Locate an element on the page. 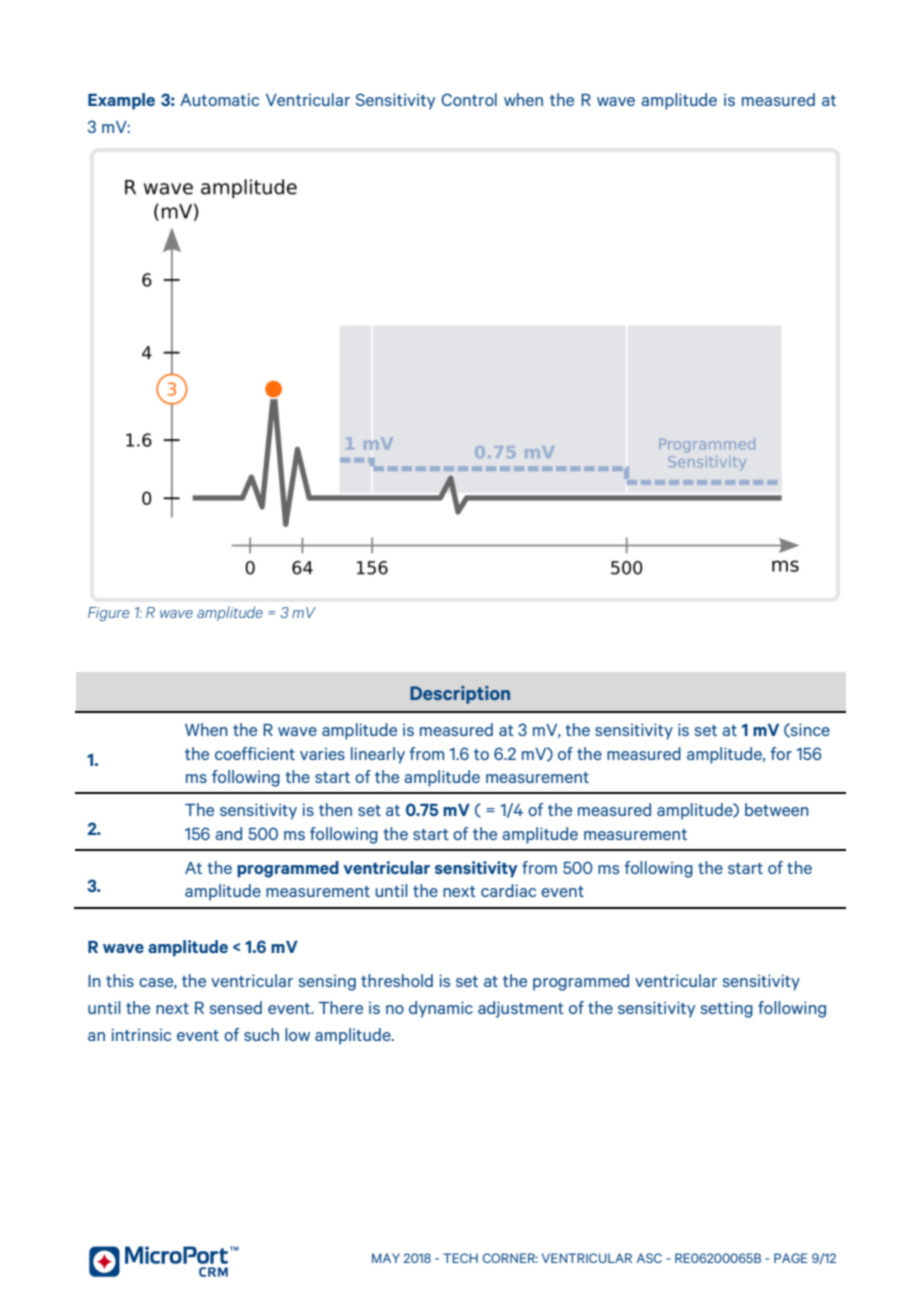  coefficient is located at coordinates (255, 753).
